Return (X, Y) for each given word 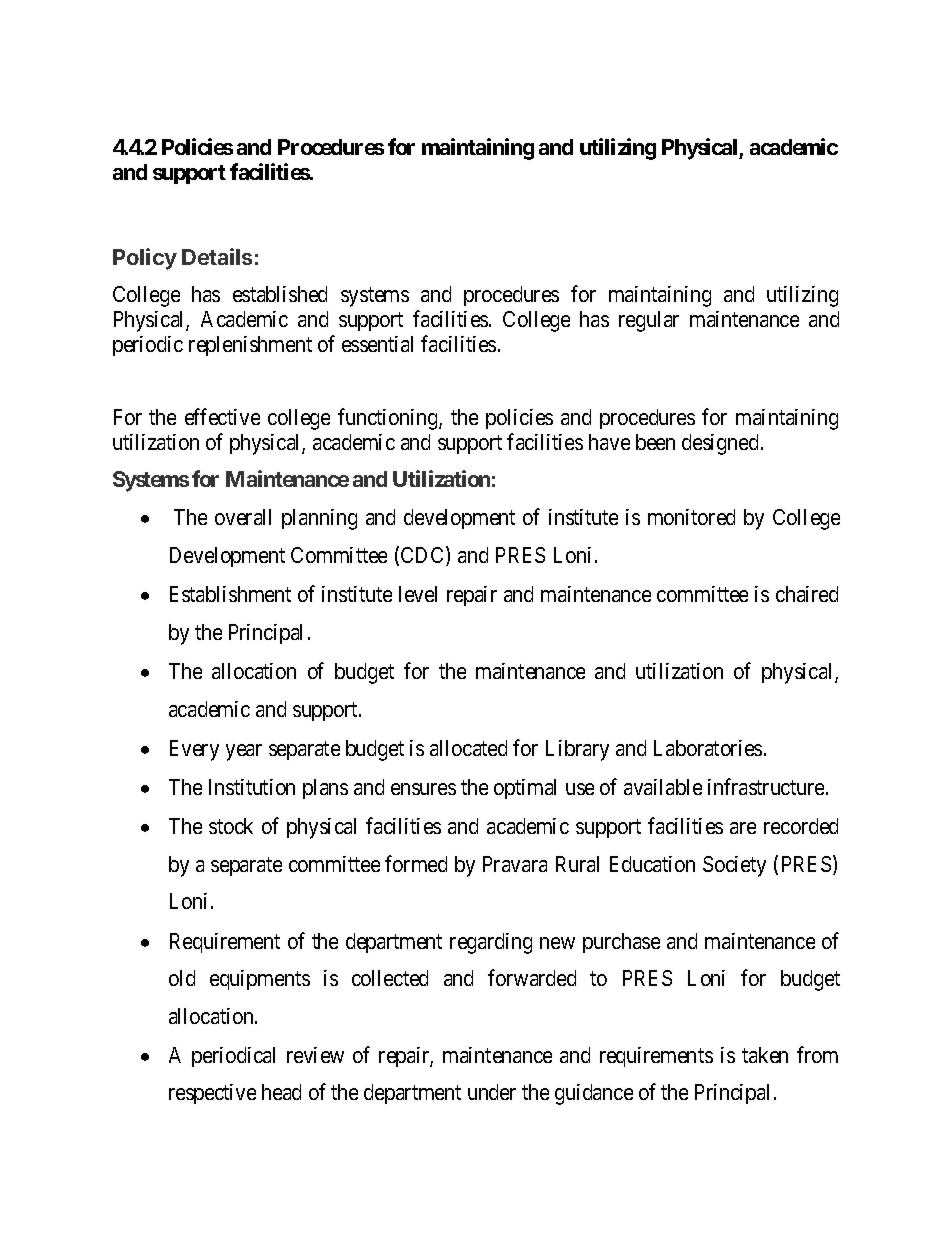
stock (231, 826)
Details (217, 256)
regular (649, 321)
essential (377, 344)
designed (720, 444)
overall (243, 517)
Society (734, 866)
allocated (468, 748)
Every (194, 750)
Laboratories (708, 748)
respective (212, 1094)
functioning (389, 419)
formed (416, 863)
